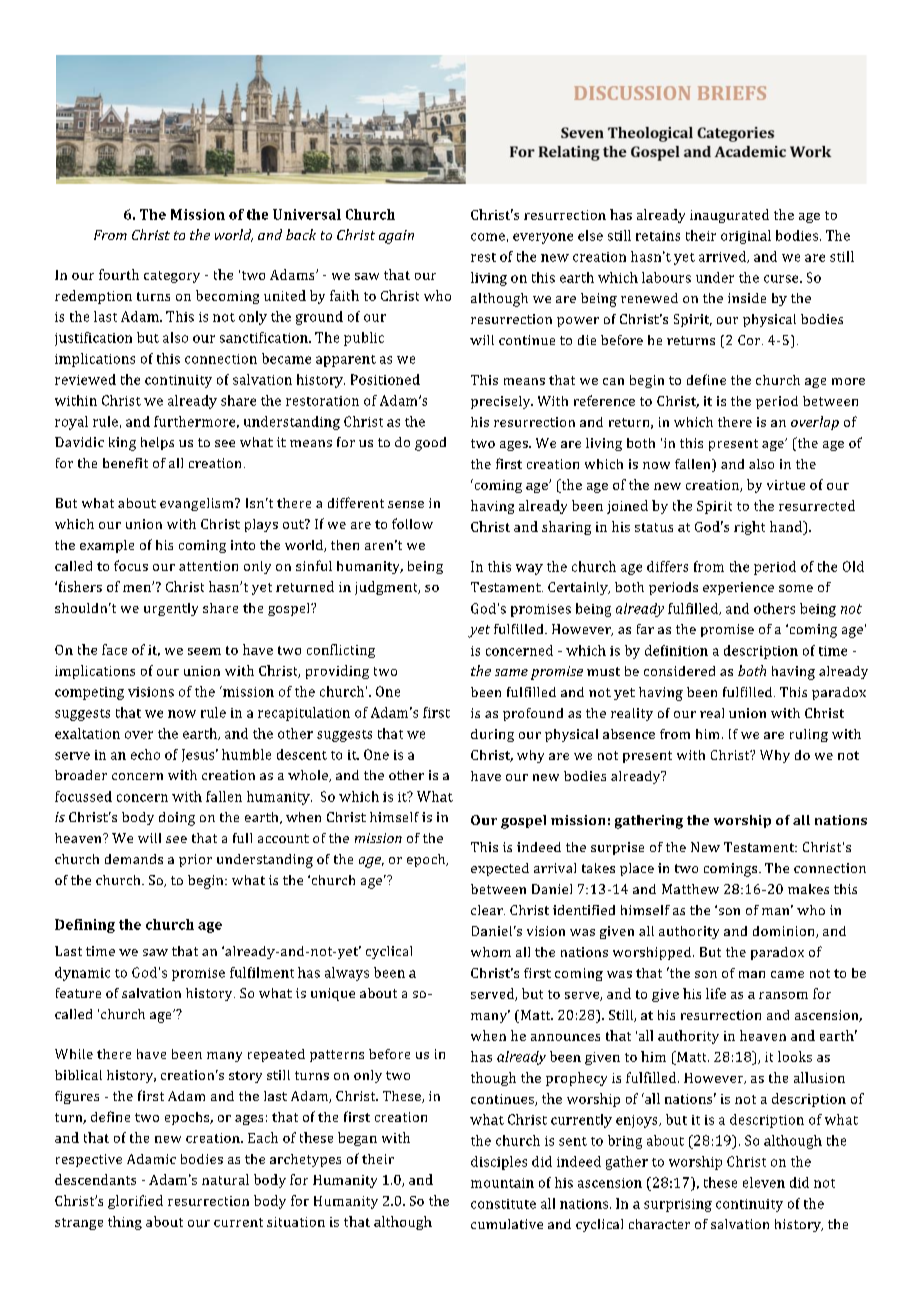 This document has height=1308, width=924. What do you see at coordinates (406, 504) in the document?
I see `sense` at bounding box center [406, 504].
